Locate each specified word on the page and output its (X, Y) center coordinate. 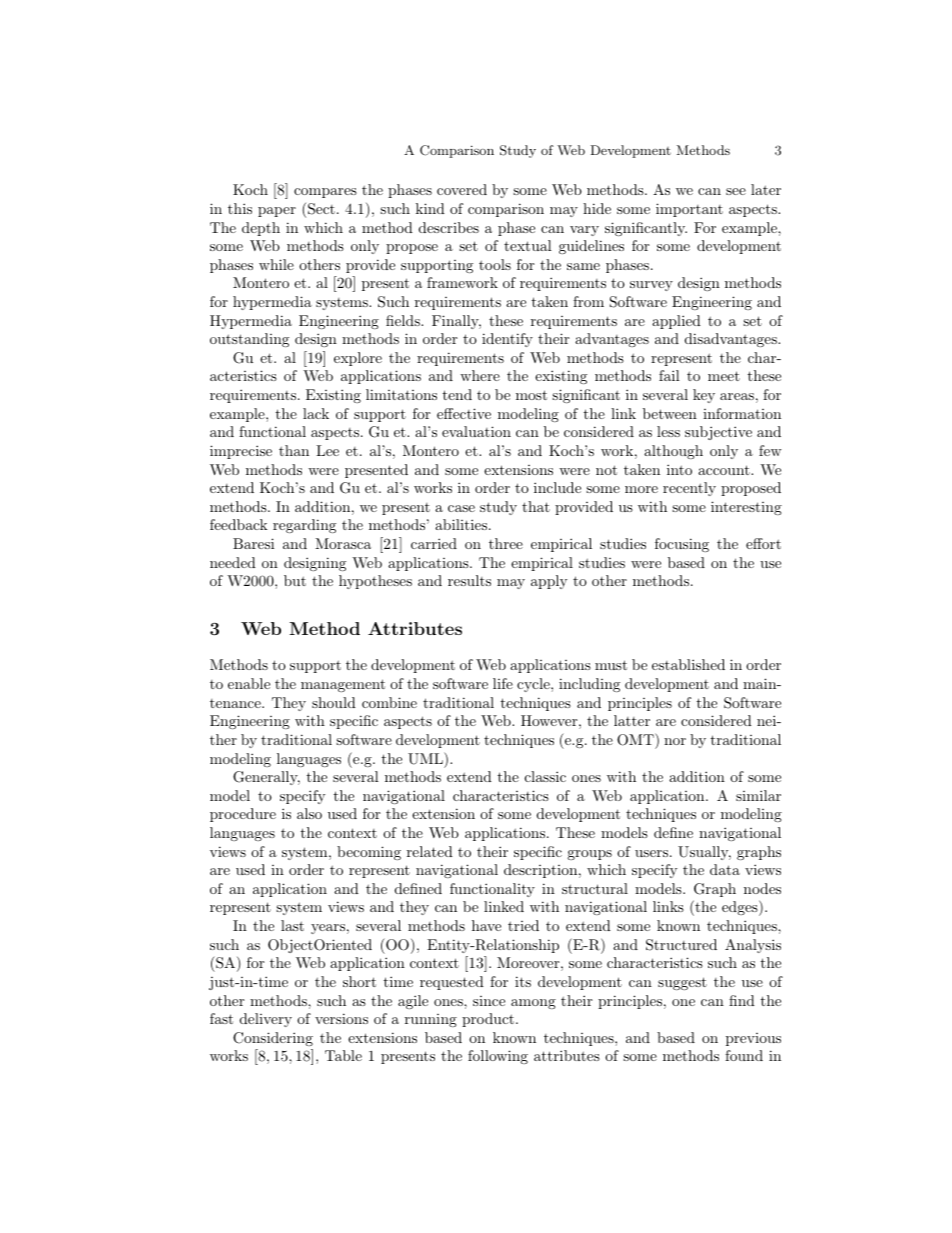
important (689, 210)
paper (277, 212)
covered (462, 189)
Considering (273, 1039)
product (489, 1020)
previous (753, 1039)
